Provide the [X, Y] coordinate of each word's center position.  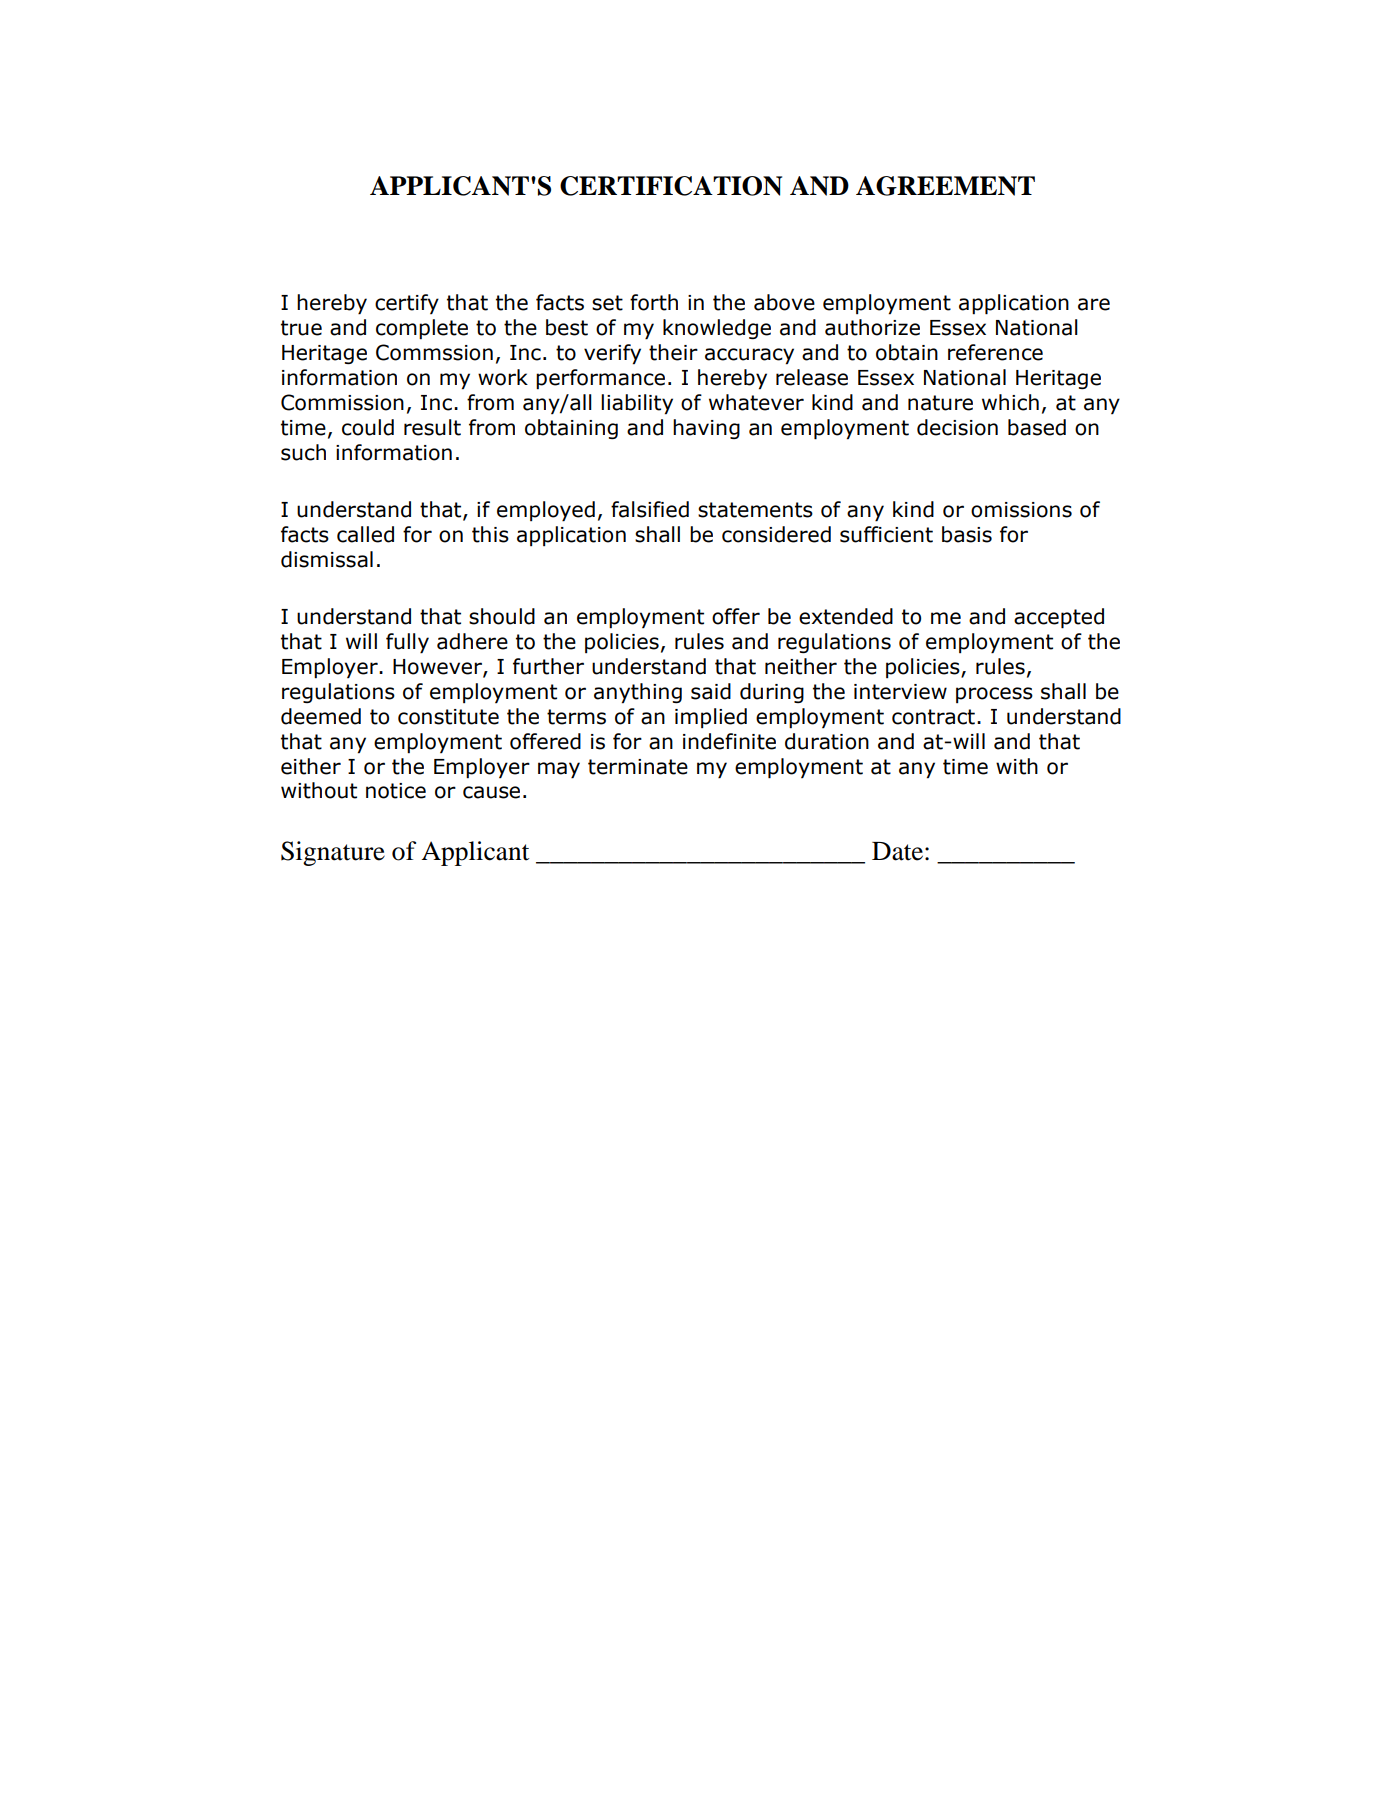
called [365, 534]
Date [897, 851]
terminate [638, 767]
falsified [650, 509]
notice [396, 791]
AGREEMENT [945, 186]
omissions [1021, 510]
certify [407, 304]
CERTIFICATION [671, 186]
